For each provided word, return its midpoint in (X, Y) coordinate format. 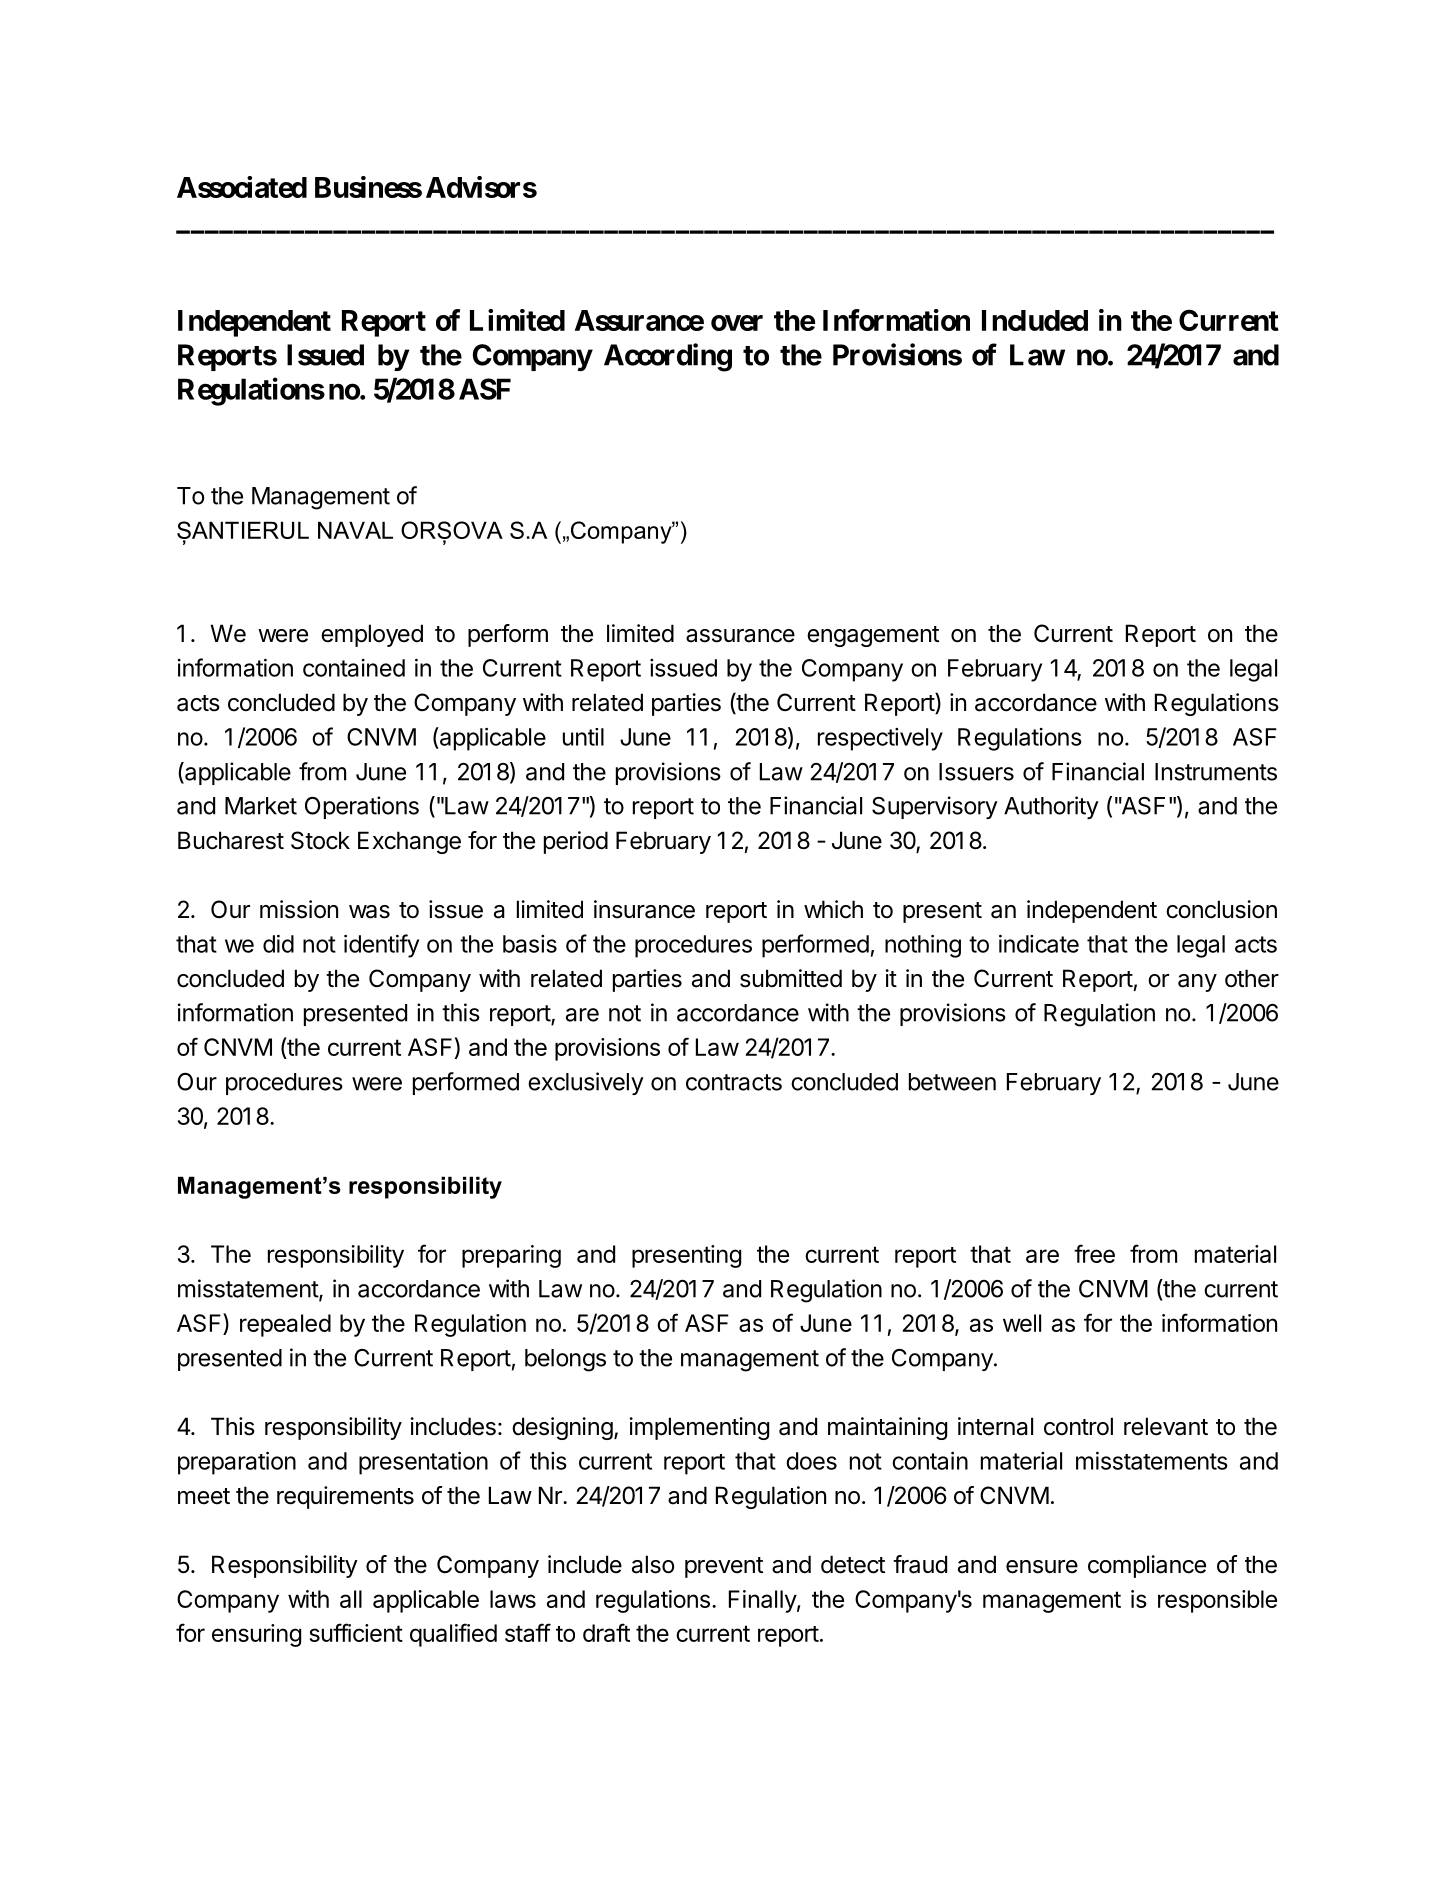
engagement (873, 636)
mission (299, 909)
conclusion (1221, 909)
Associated (242, 187)
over (737, 323)
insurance (644, 909)
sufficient (356, 1632)
